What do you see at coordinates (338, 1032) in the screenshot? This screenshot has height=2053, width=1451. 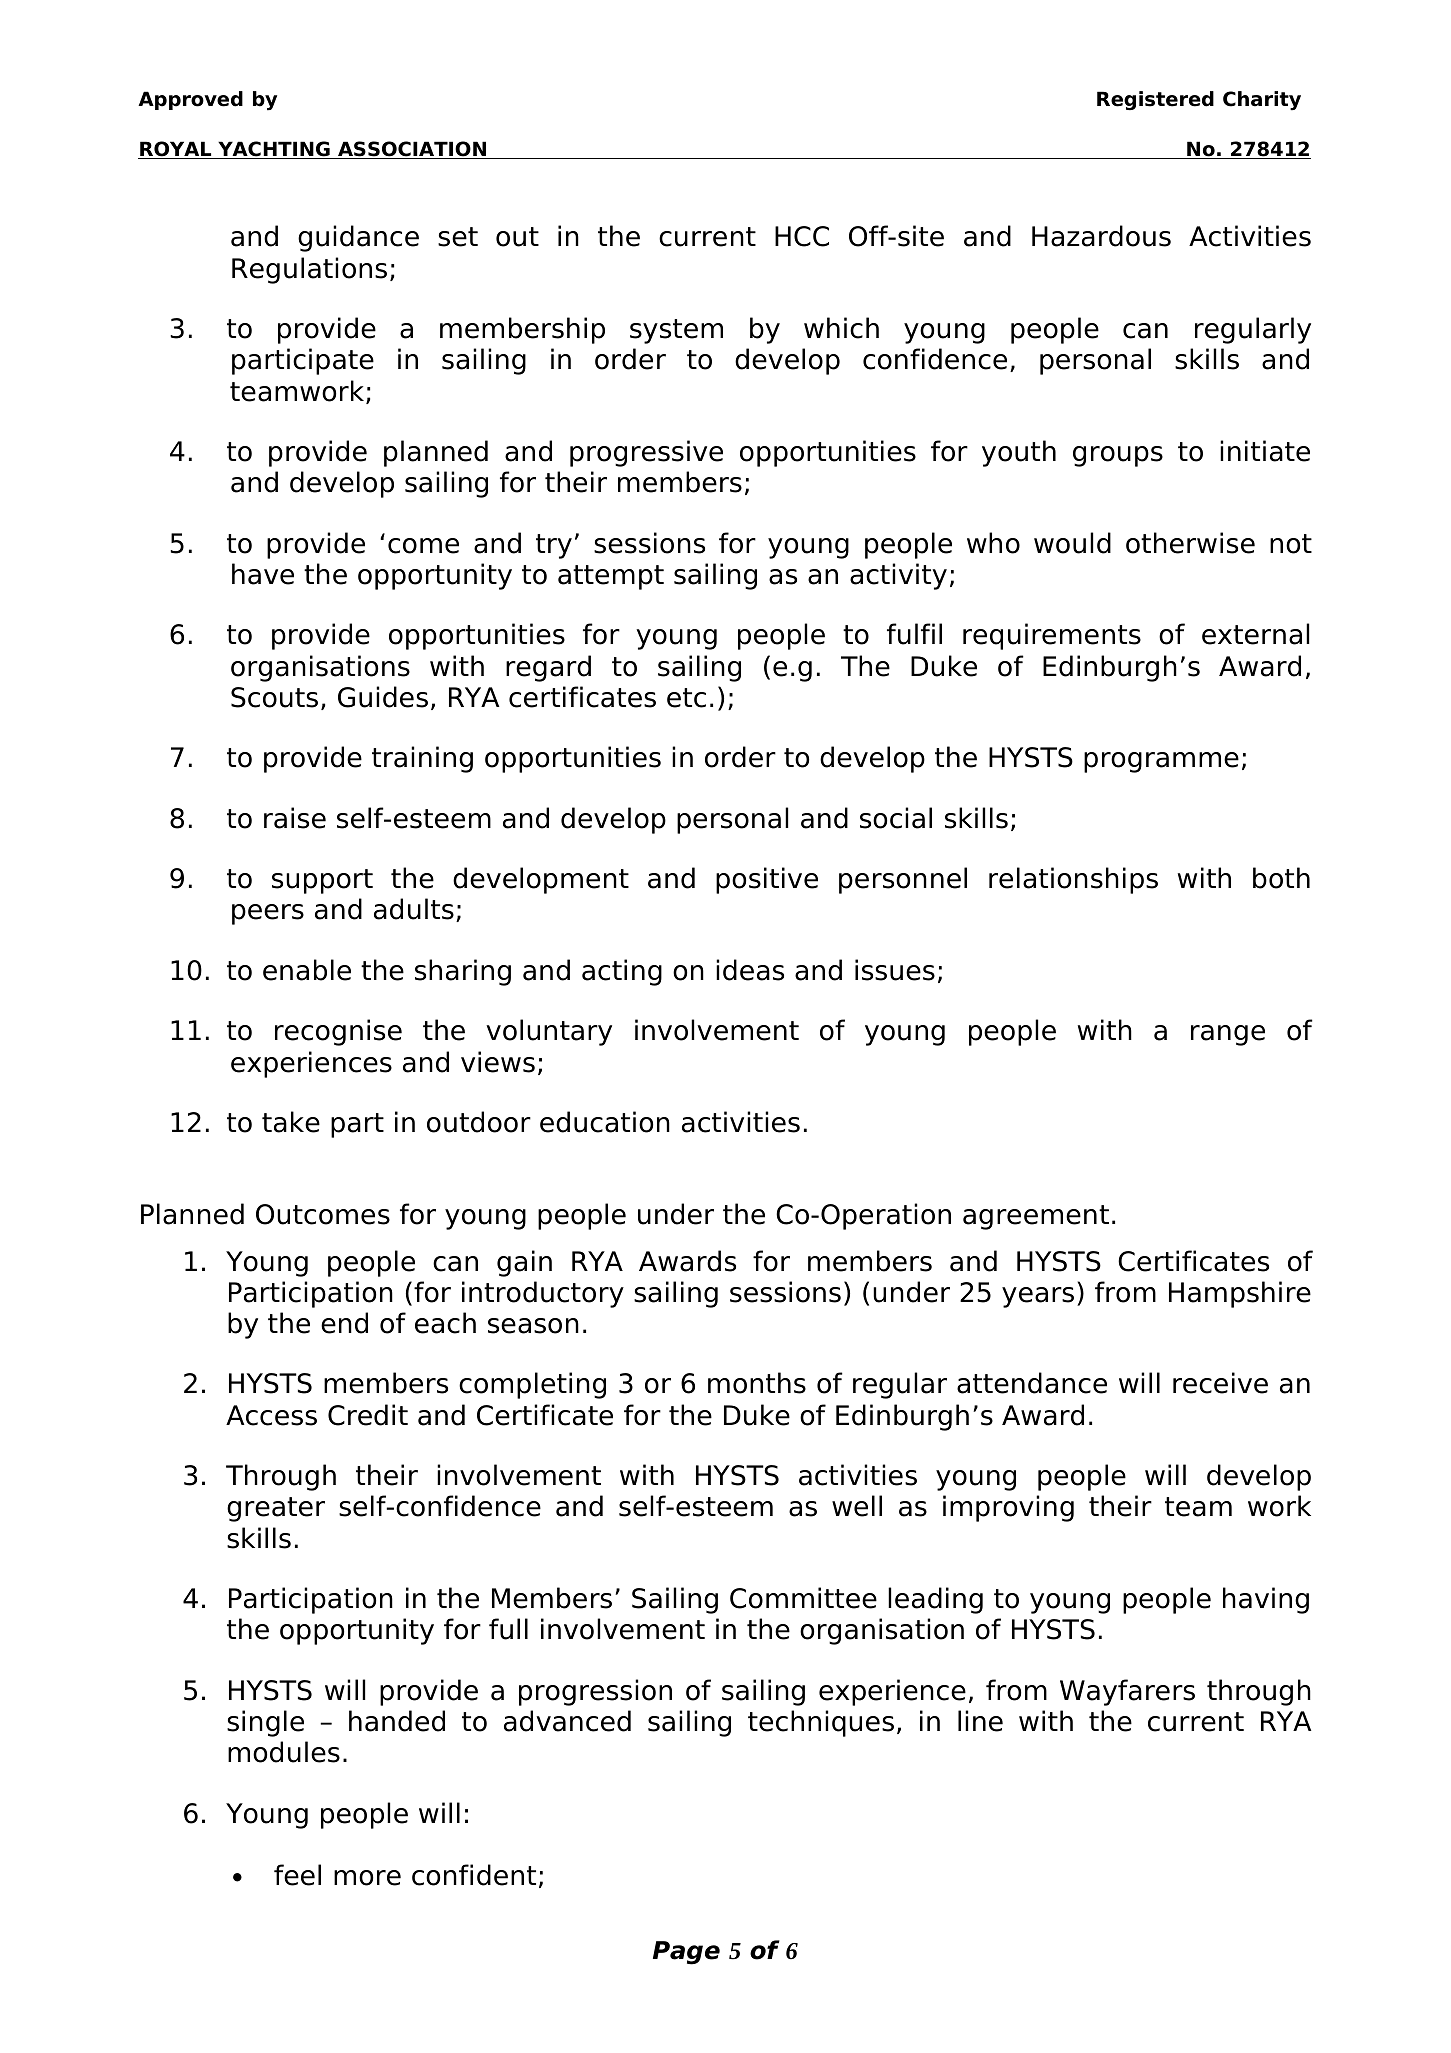 I see `recognise` at bounding box center [338, 1032].
